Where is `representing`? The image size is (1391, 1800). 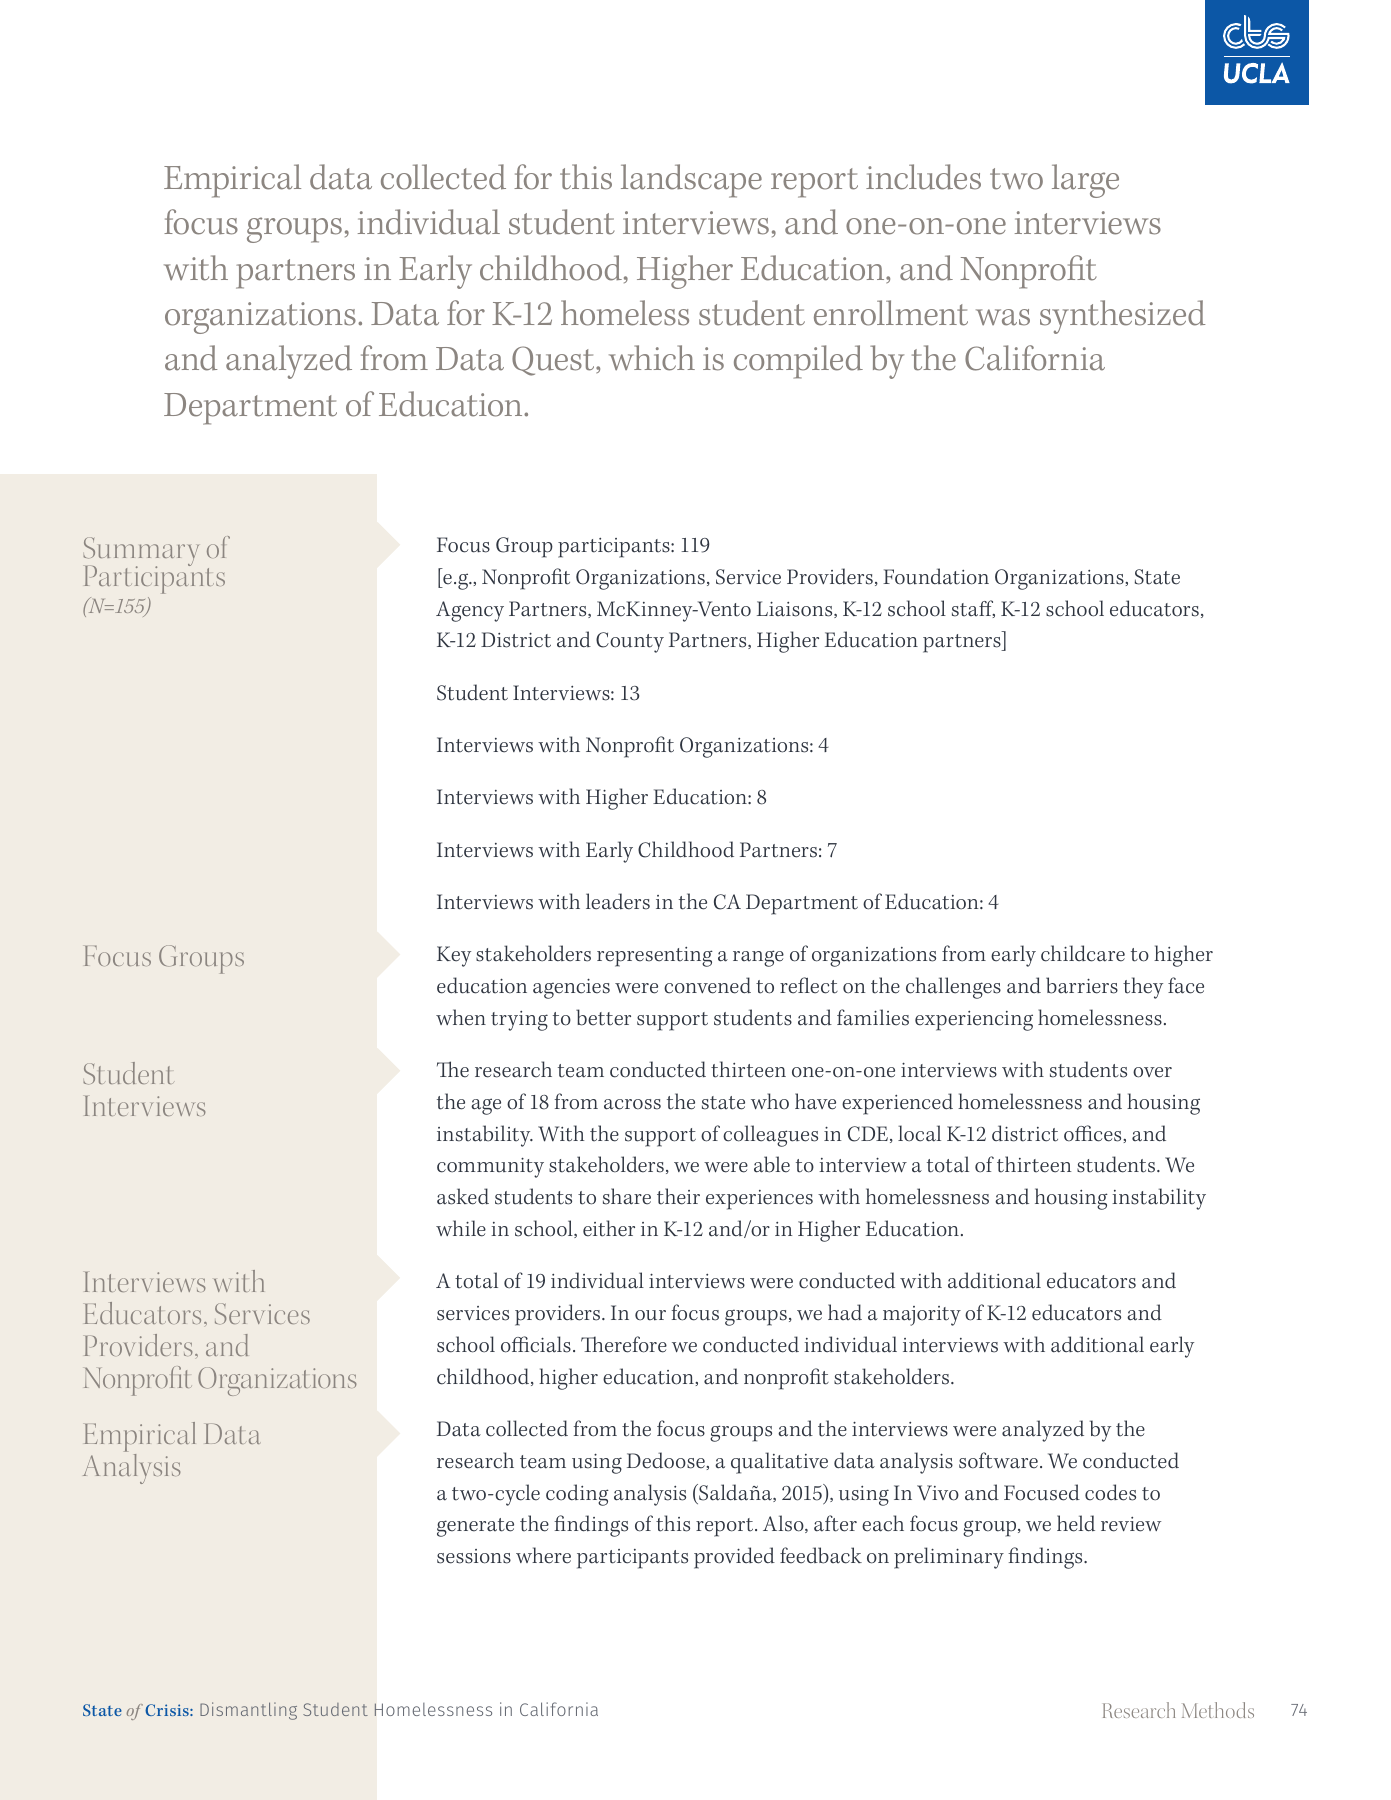 representing is located at coordinates (655, 957).
